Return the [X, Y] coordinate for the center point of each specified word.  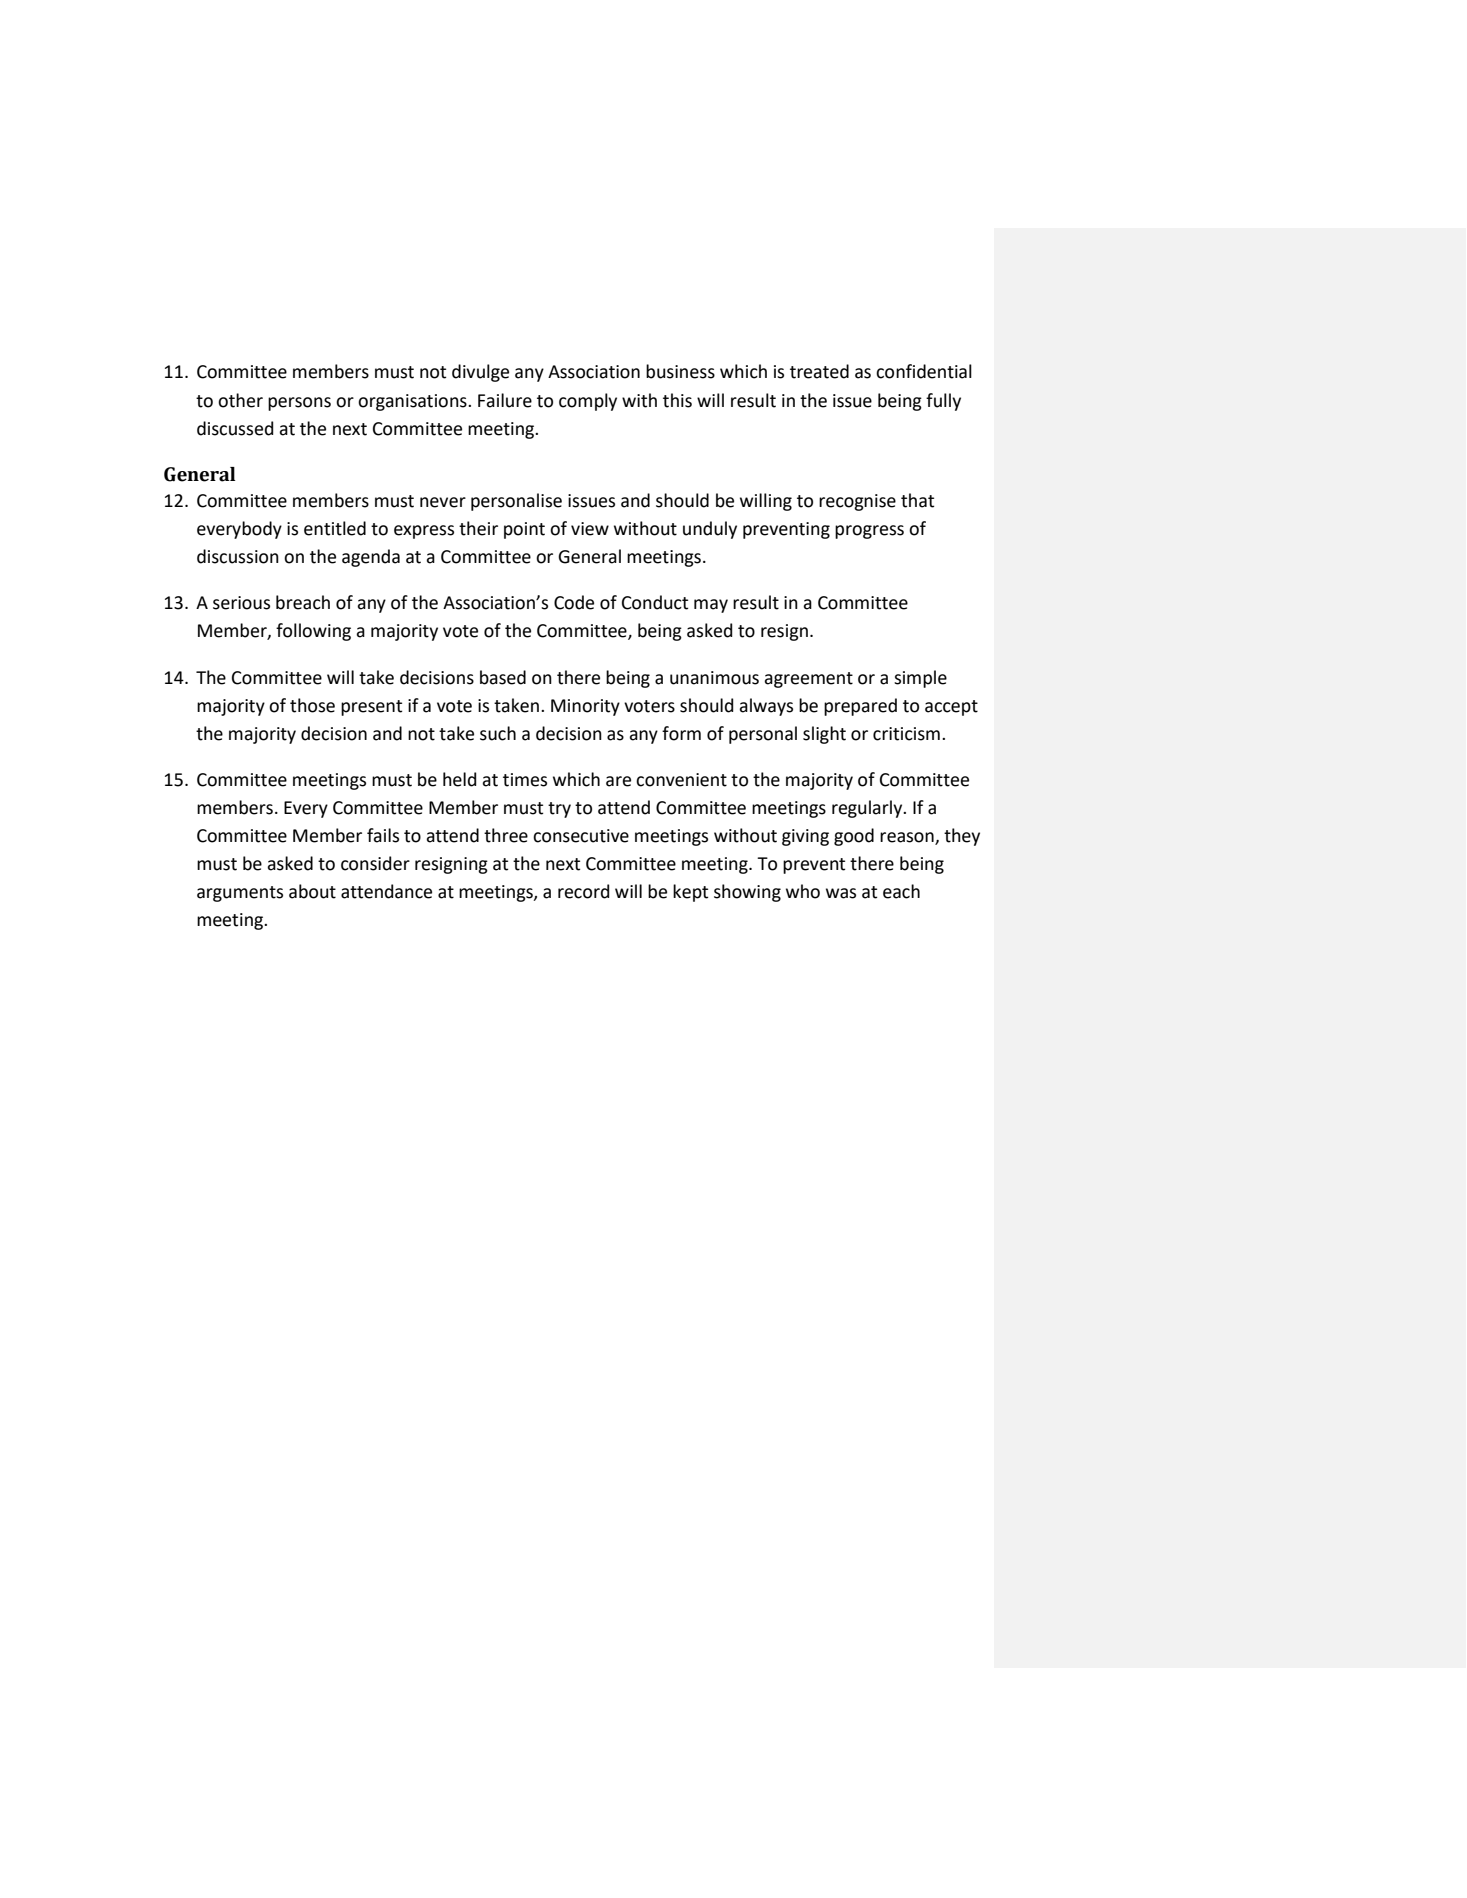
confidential [924, 371]
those [312, 705]
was [841, 893]
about [312, 891]
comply [588, 402]
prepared [860, 707]
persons [299, 404]
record [583, 891]
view [590, 529]
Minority [585, 707]
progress [869, 532]
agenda [371, 558]
